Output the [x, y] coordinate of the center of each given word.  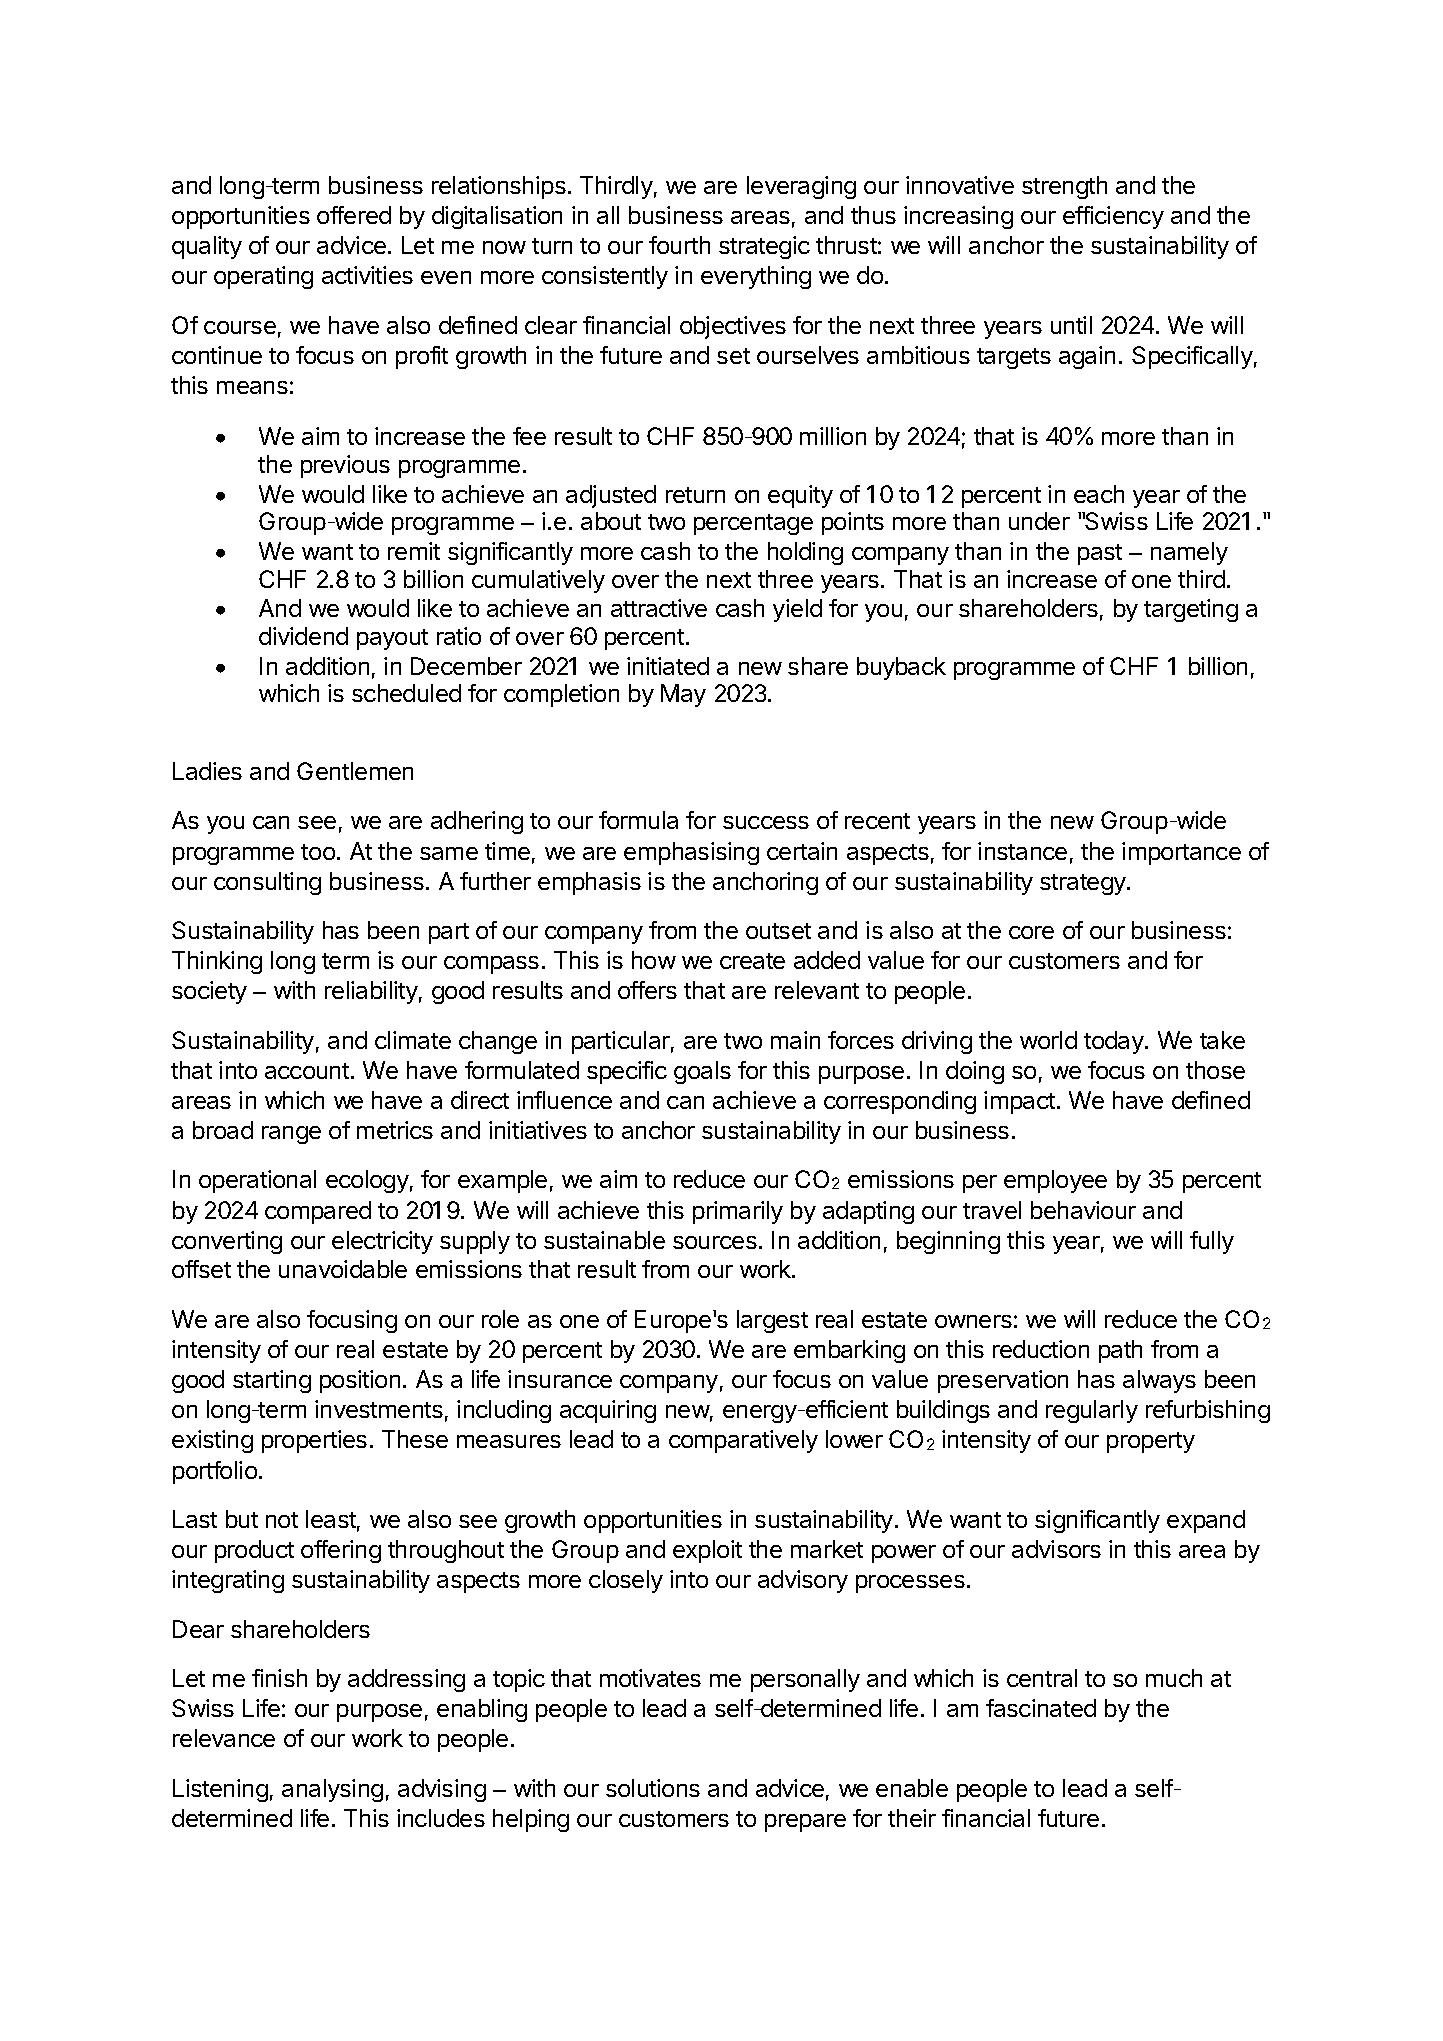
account [307, 1071]
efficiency [1113, 217]
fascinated [1041, 1708]
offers [647, 990]
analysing [332, 1790]
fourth [679, 245]
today [1115, 1042]
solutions [653, 1788]
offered [354, 215]
